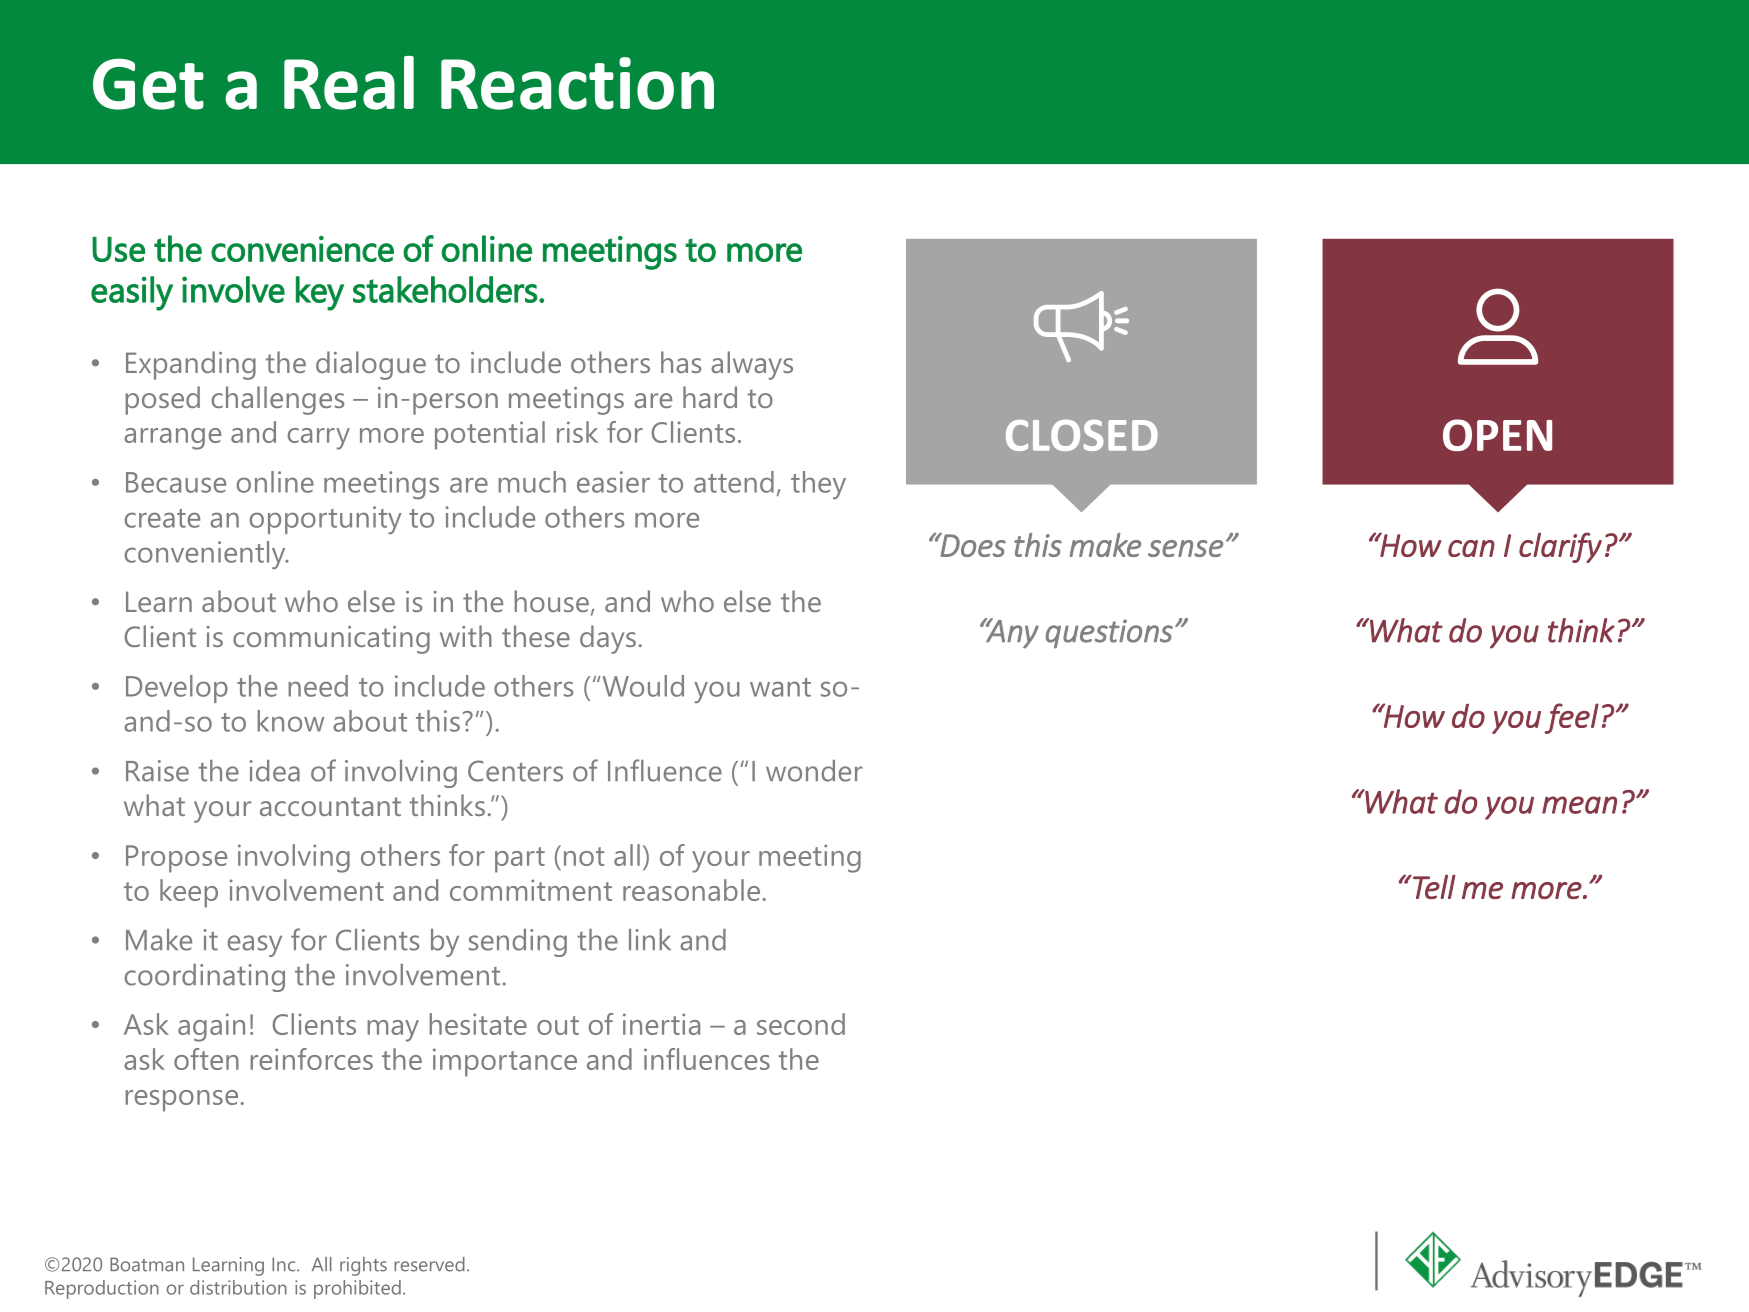 Image resolution: width=1749 pixels, height=1312 pixels. Describe the element at coordinates (780, 687) in the screenshot. I see `want` at that location.
